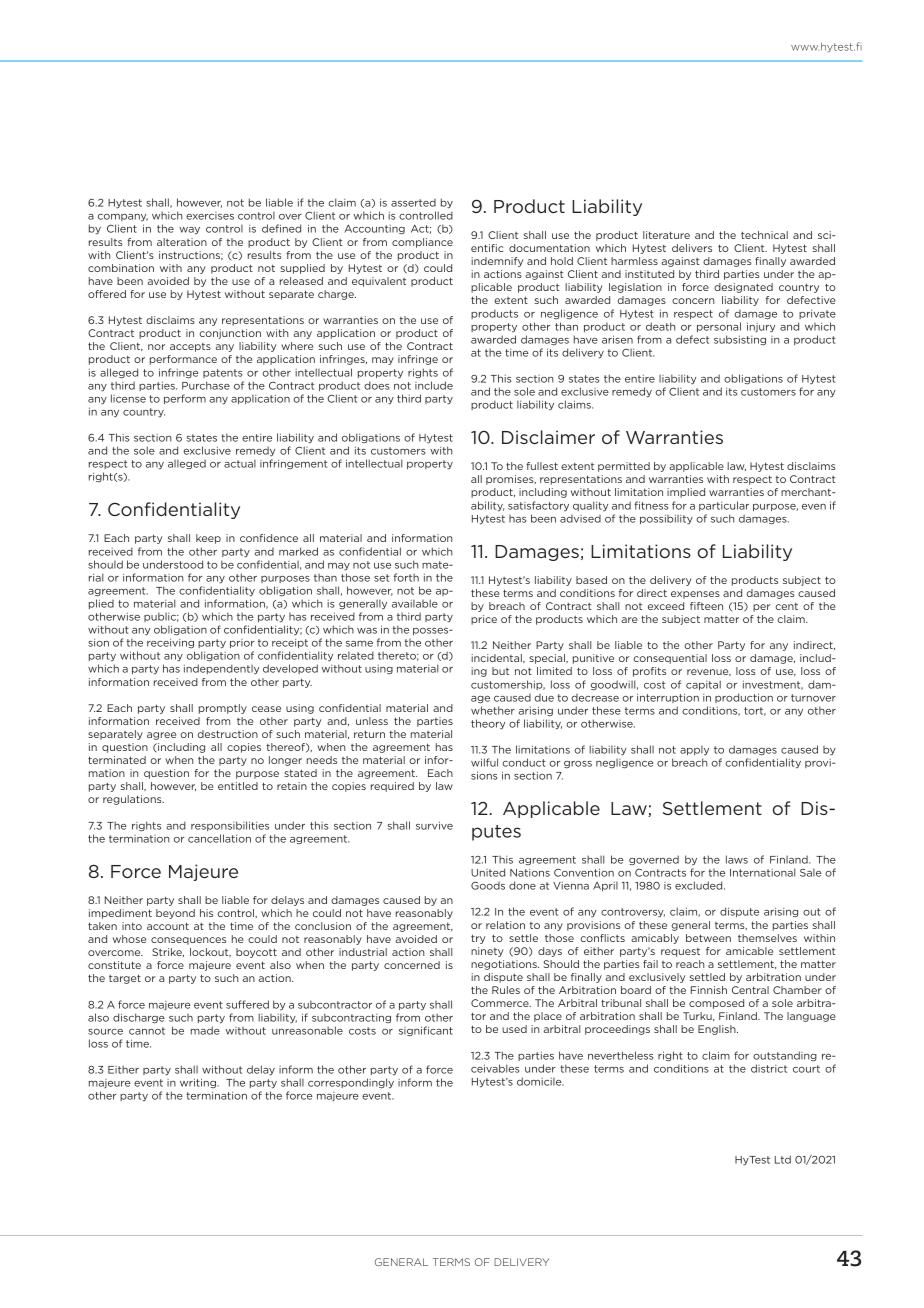 Image resolution: width=924 pixels, height=1308 pixels. Describe the element at coordinates (376, 385) in the image. I see `does` at that location.
